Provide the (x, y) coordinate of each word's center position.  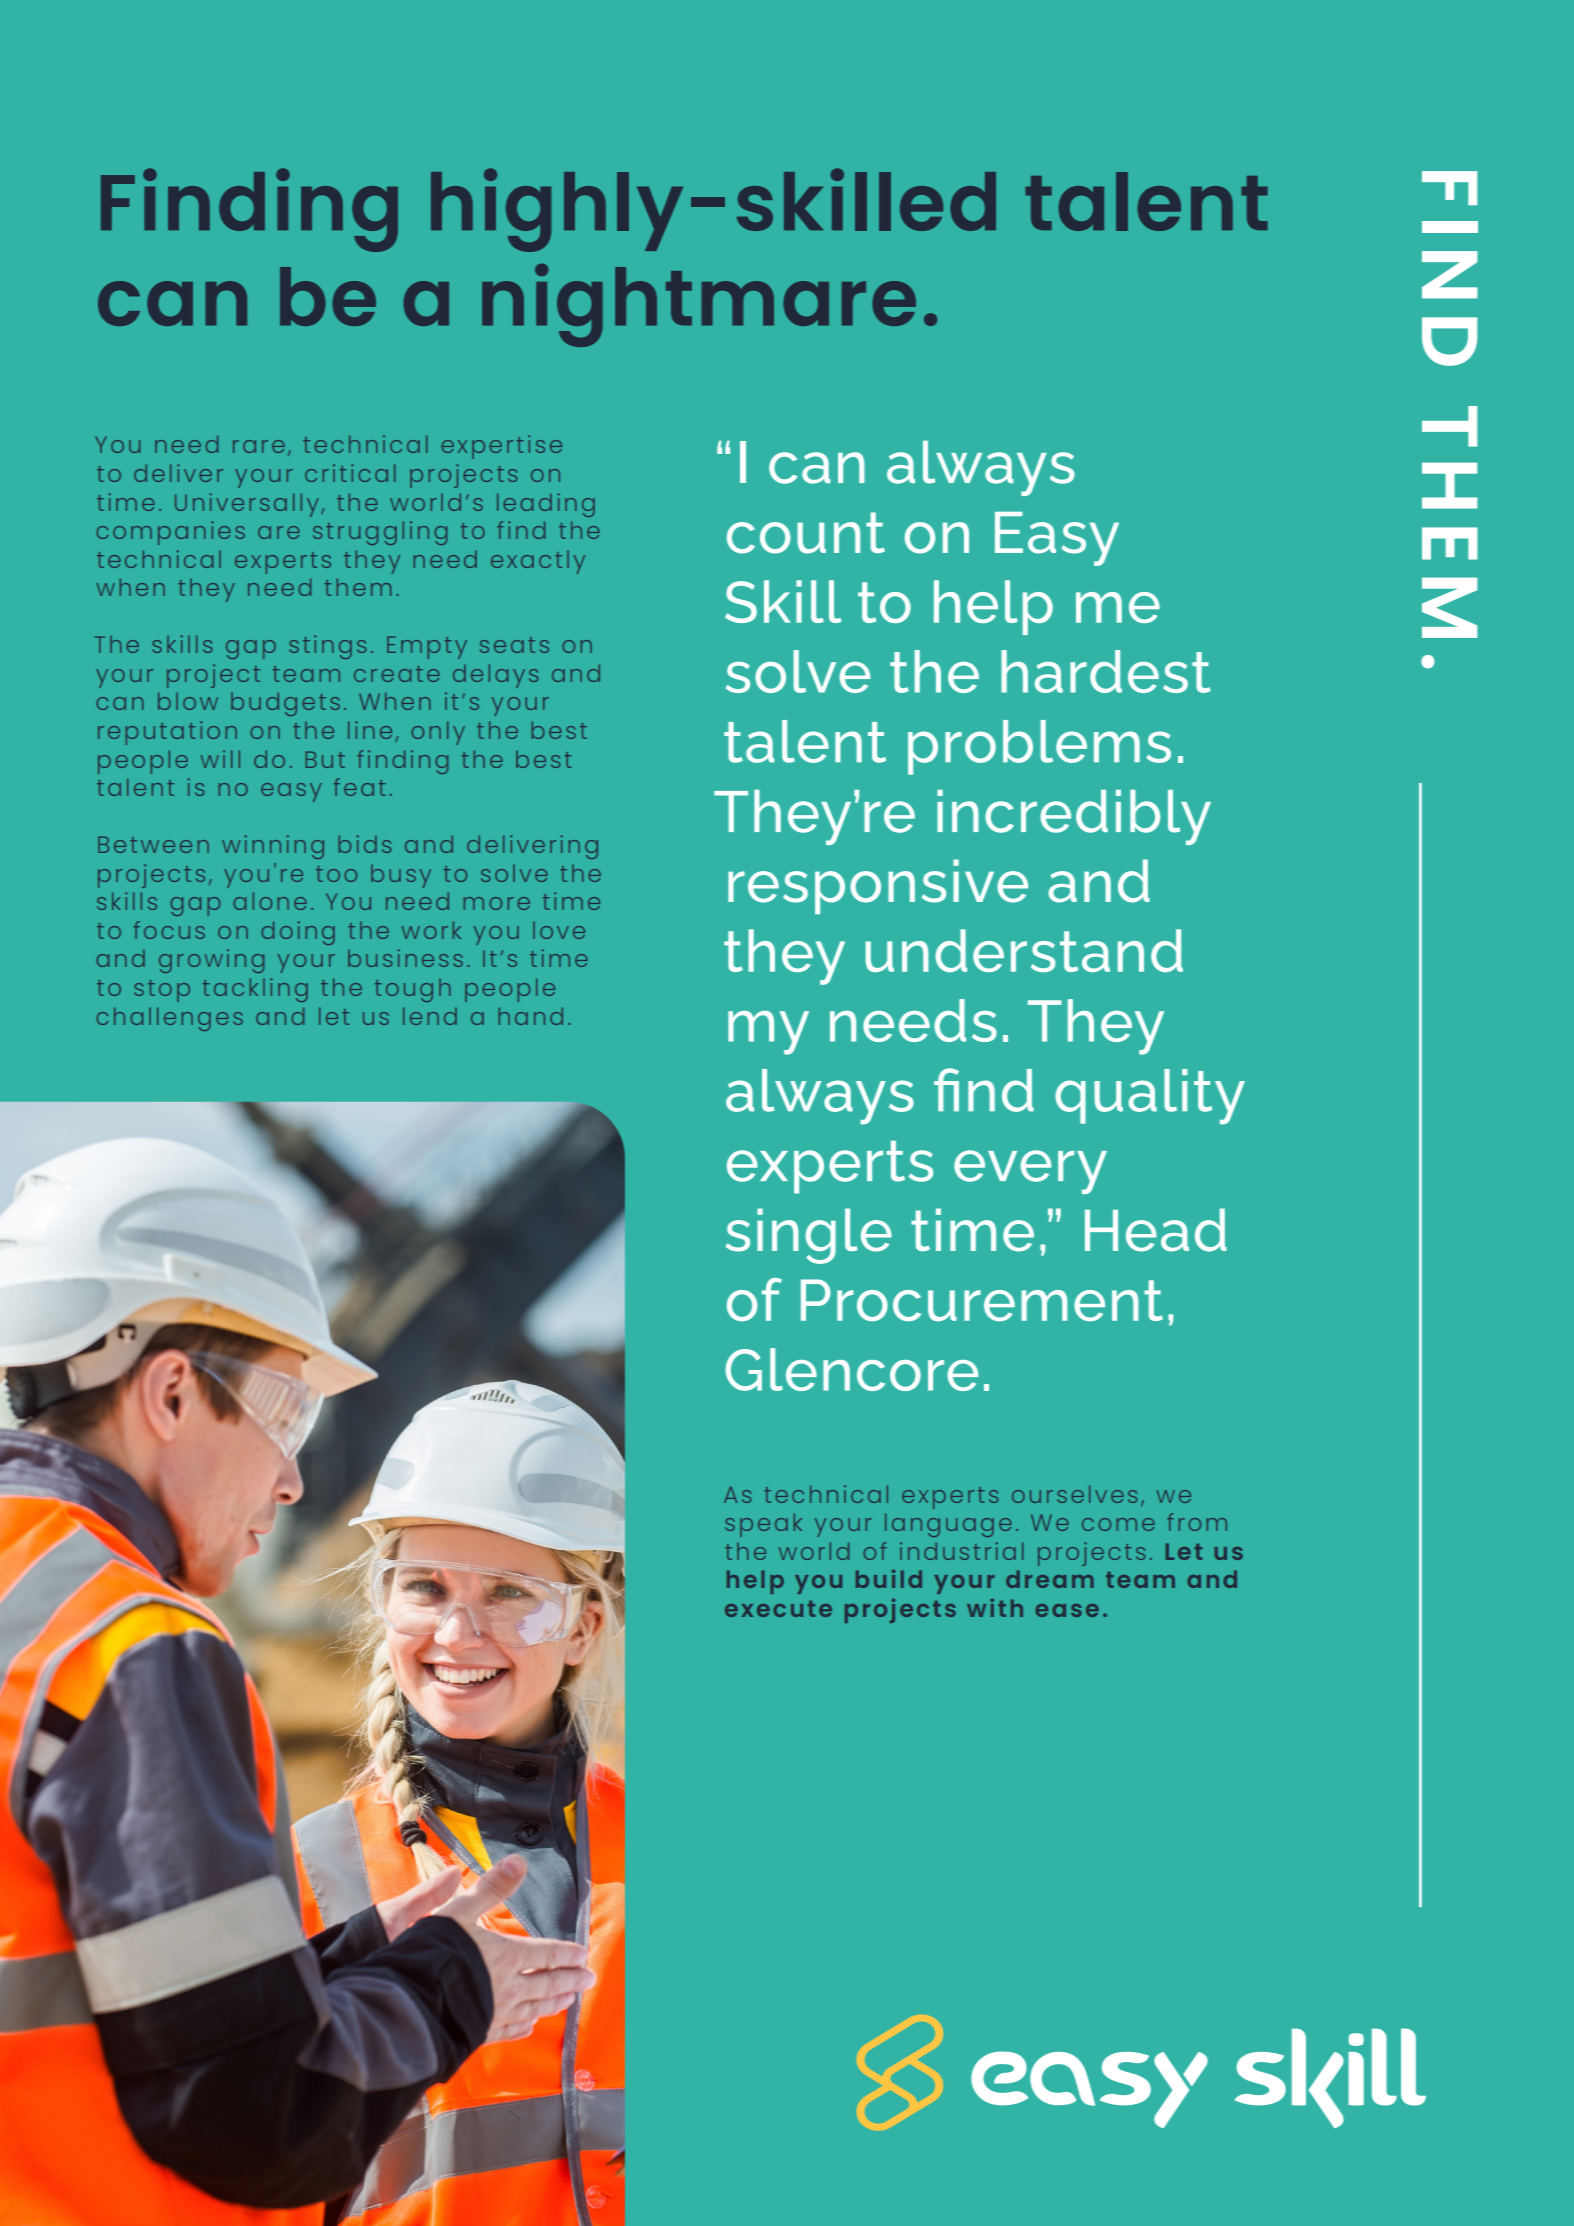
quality (1150, 1097)
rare (259, 446)
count (806, 533)
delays (495, 676)
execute (778, 1609)
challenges (169, 1019)
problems (1039, 747)
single (809, 1236)
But (325, 759)
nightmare (699, 305)
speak (763, 1525)
